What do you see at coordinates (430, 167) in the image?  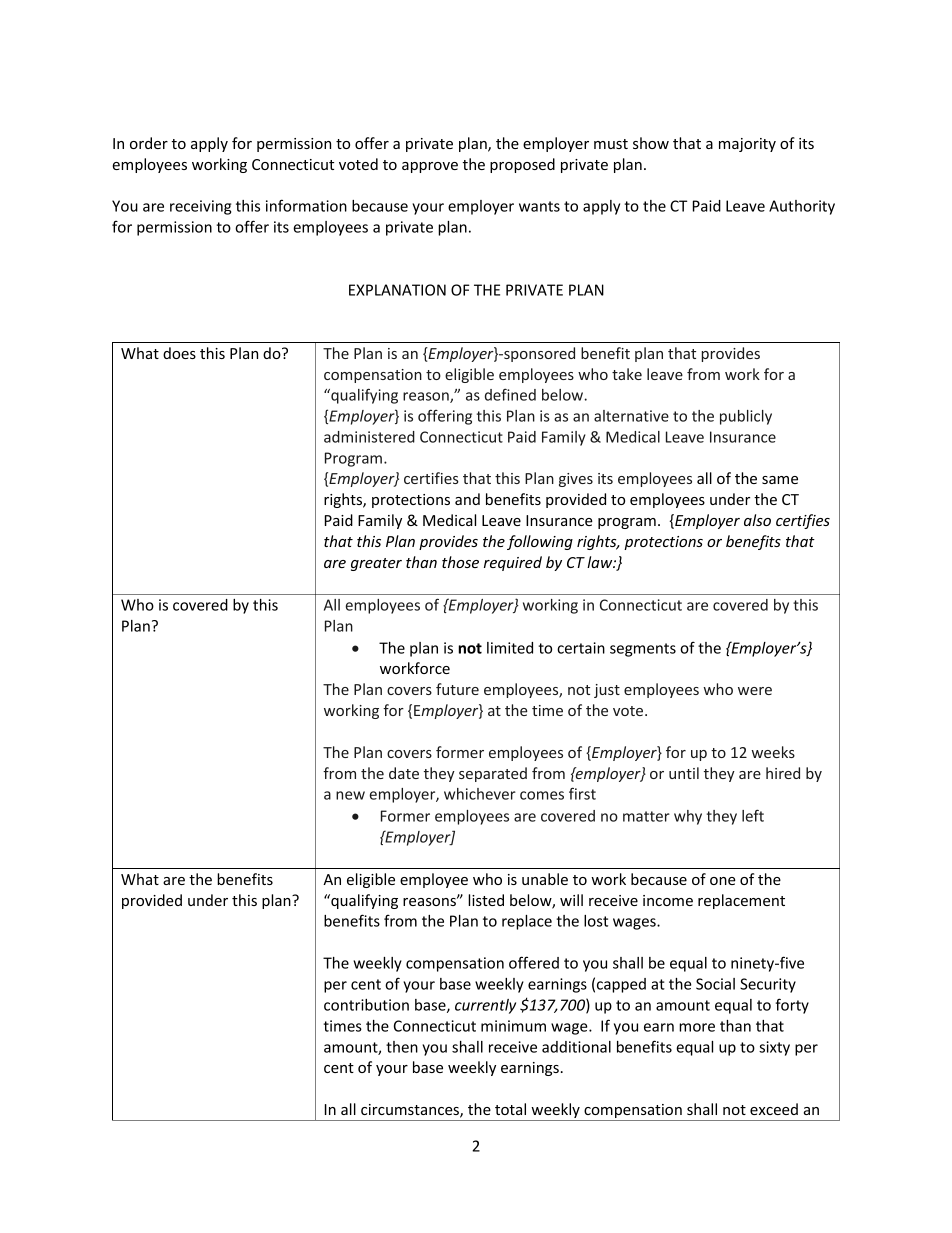 I see `approve` at bounding box center [430, 167].
